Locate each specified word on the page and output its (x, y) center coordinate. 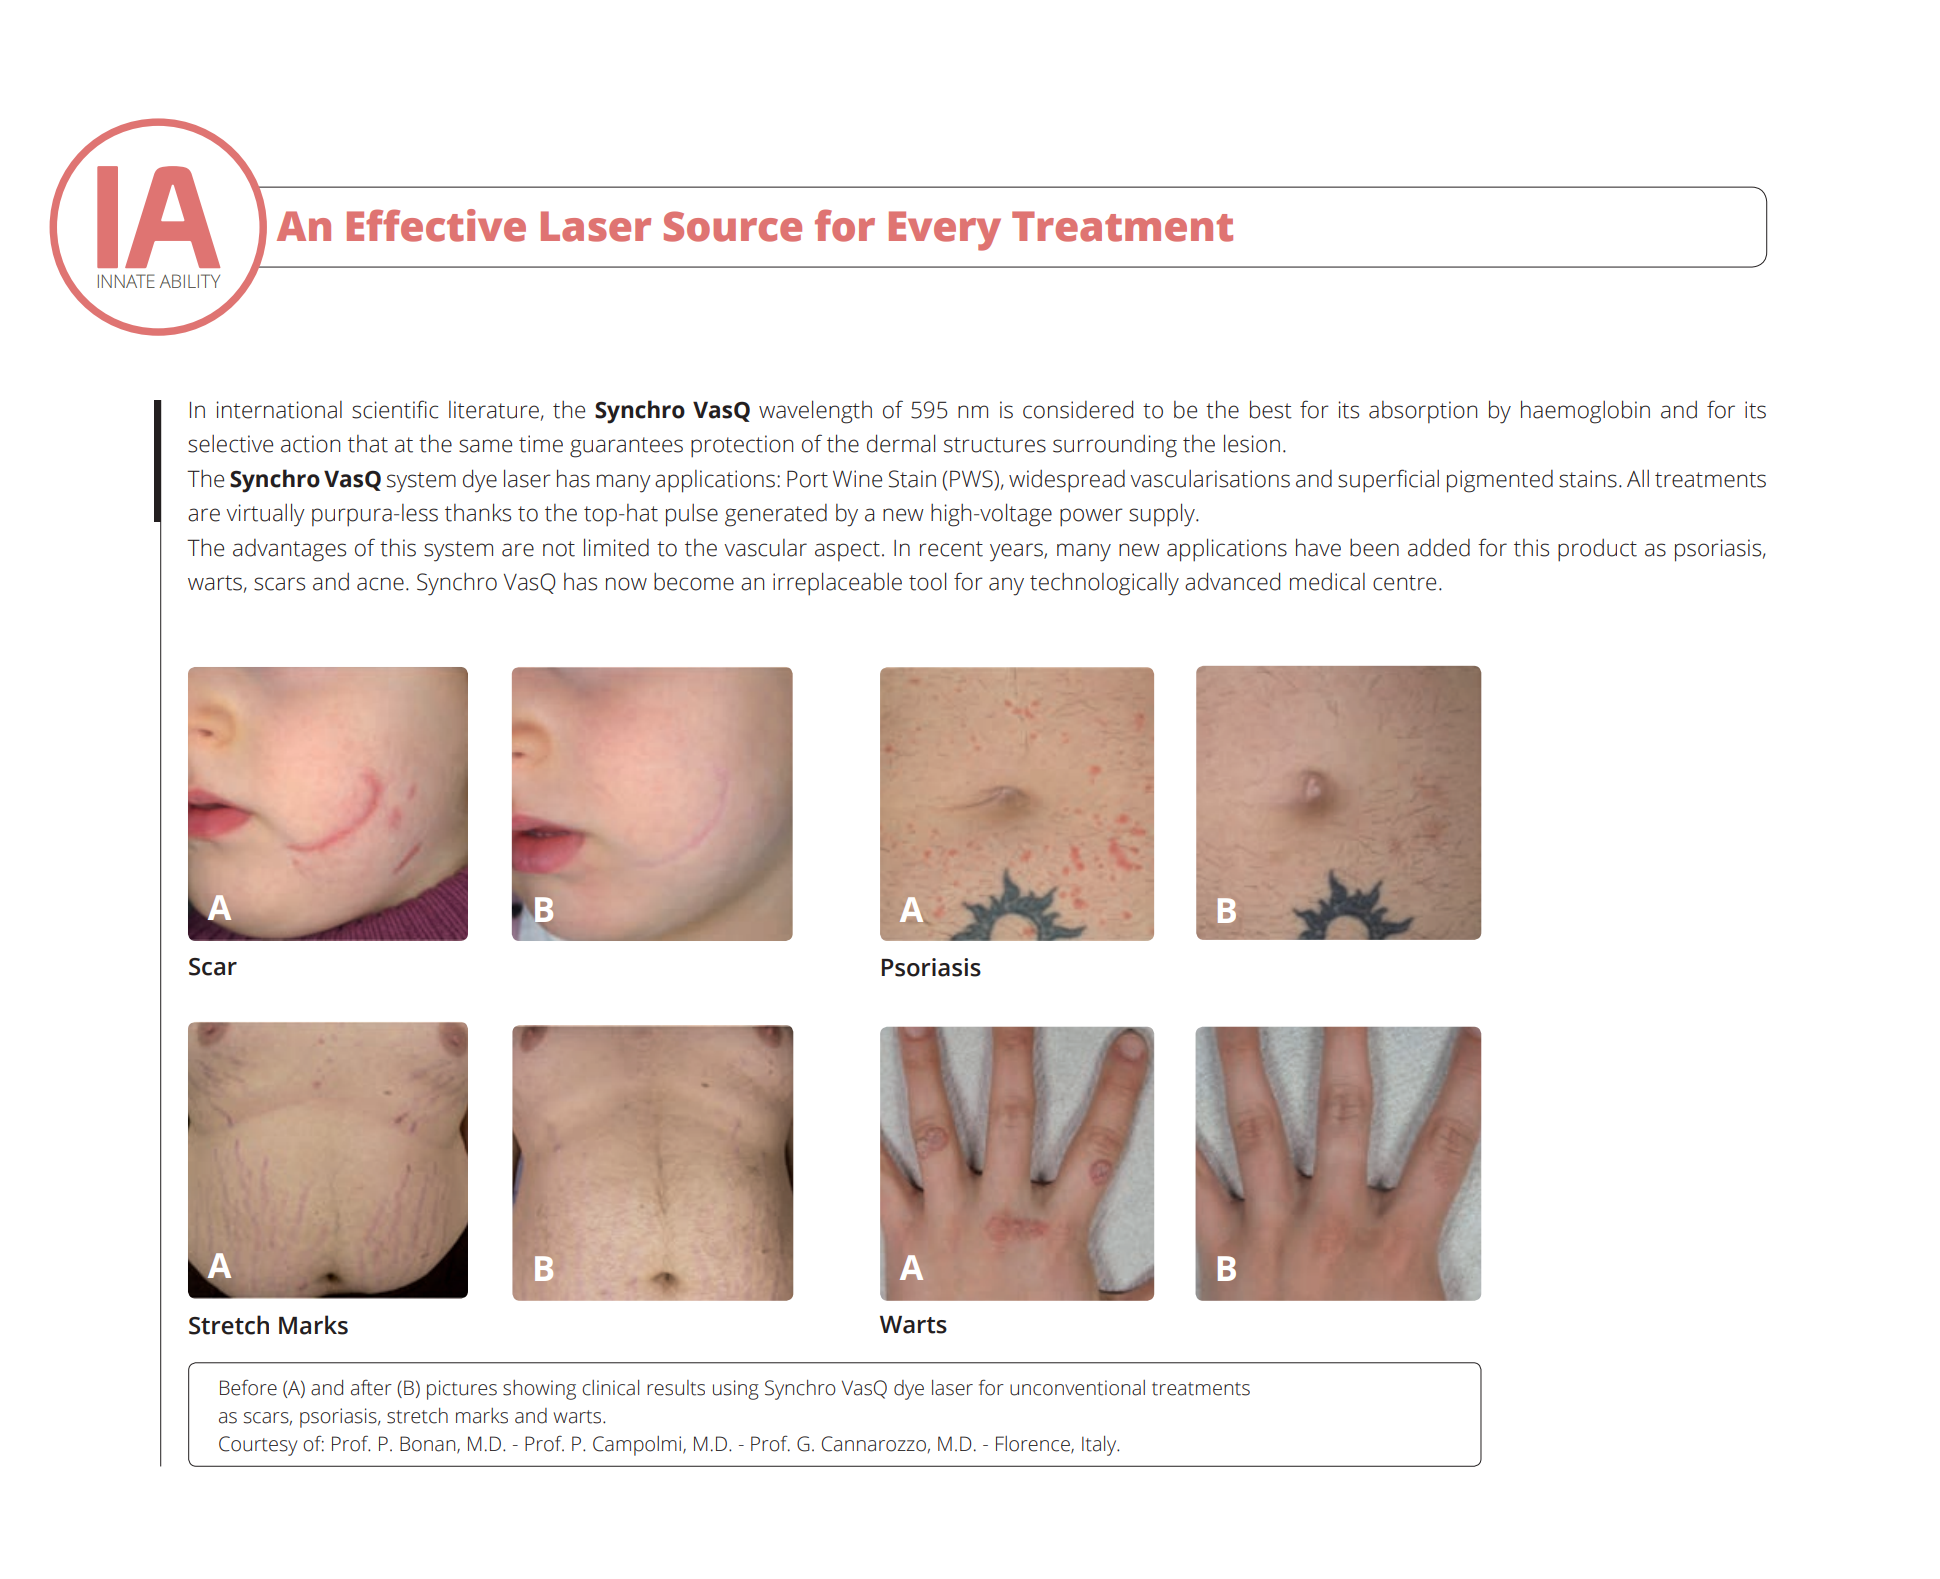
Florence (1034, 1445)
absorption (1423, 412)
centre (1404, 583)
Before (248, 1387)
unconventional (1077, 1388)
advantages (289, 550)
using (736, 1390)
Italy (1100, 1446)
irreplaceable (837, 584)
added (1439, 548)
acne (380, 584)
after (371, 1388)
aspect (847, 551)
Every (945, 231)
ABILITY (190, 281)
